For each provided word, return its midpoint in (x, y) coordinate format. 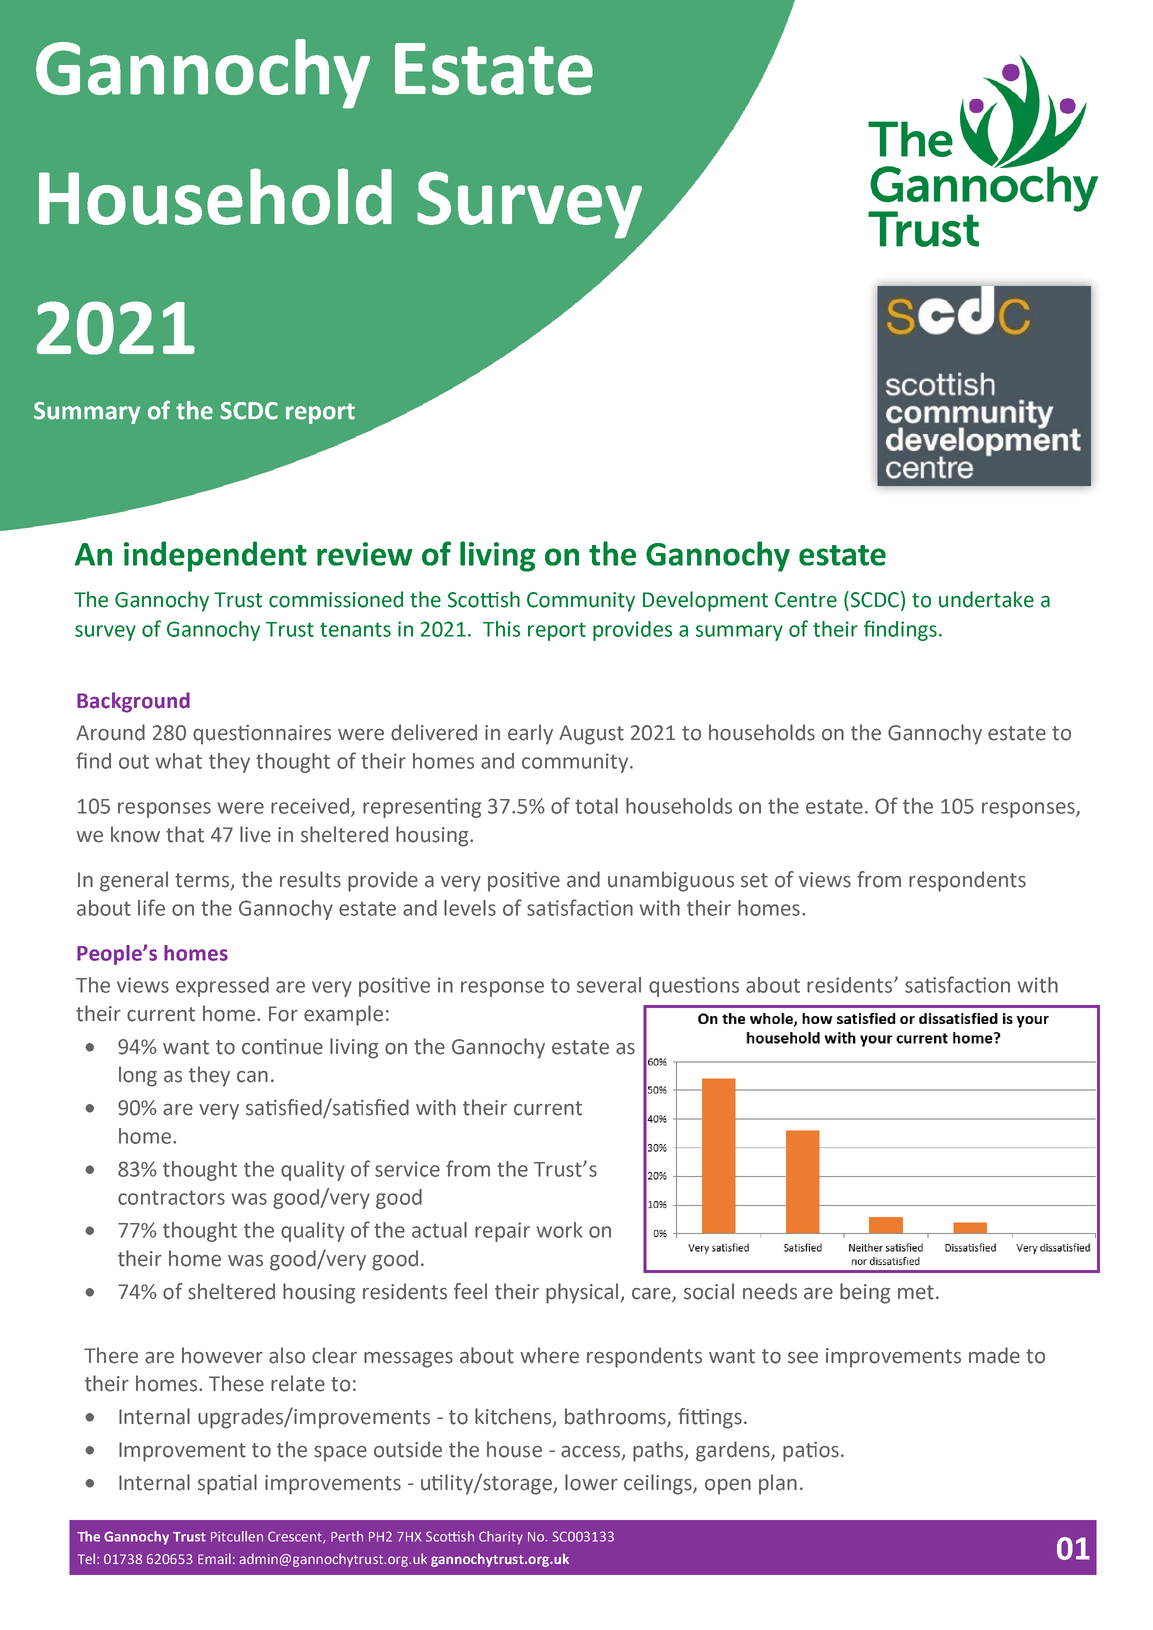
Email (214, 1558)
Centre (806, 600)
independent (215, 556)
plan (778, 1484)
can (252, 1076)
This (501, 629)
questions (694, 987)
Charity (501, 1538)
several (609, 985)
